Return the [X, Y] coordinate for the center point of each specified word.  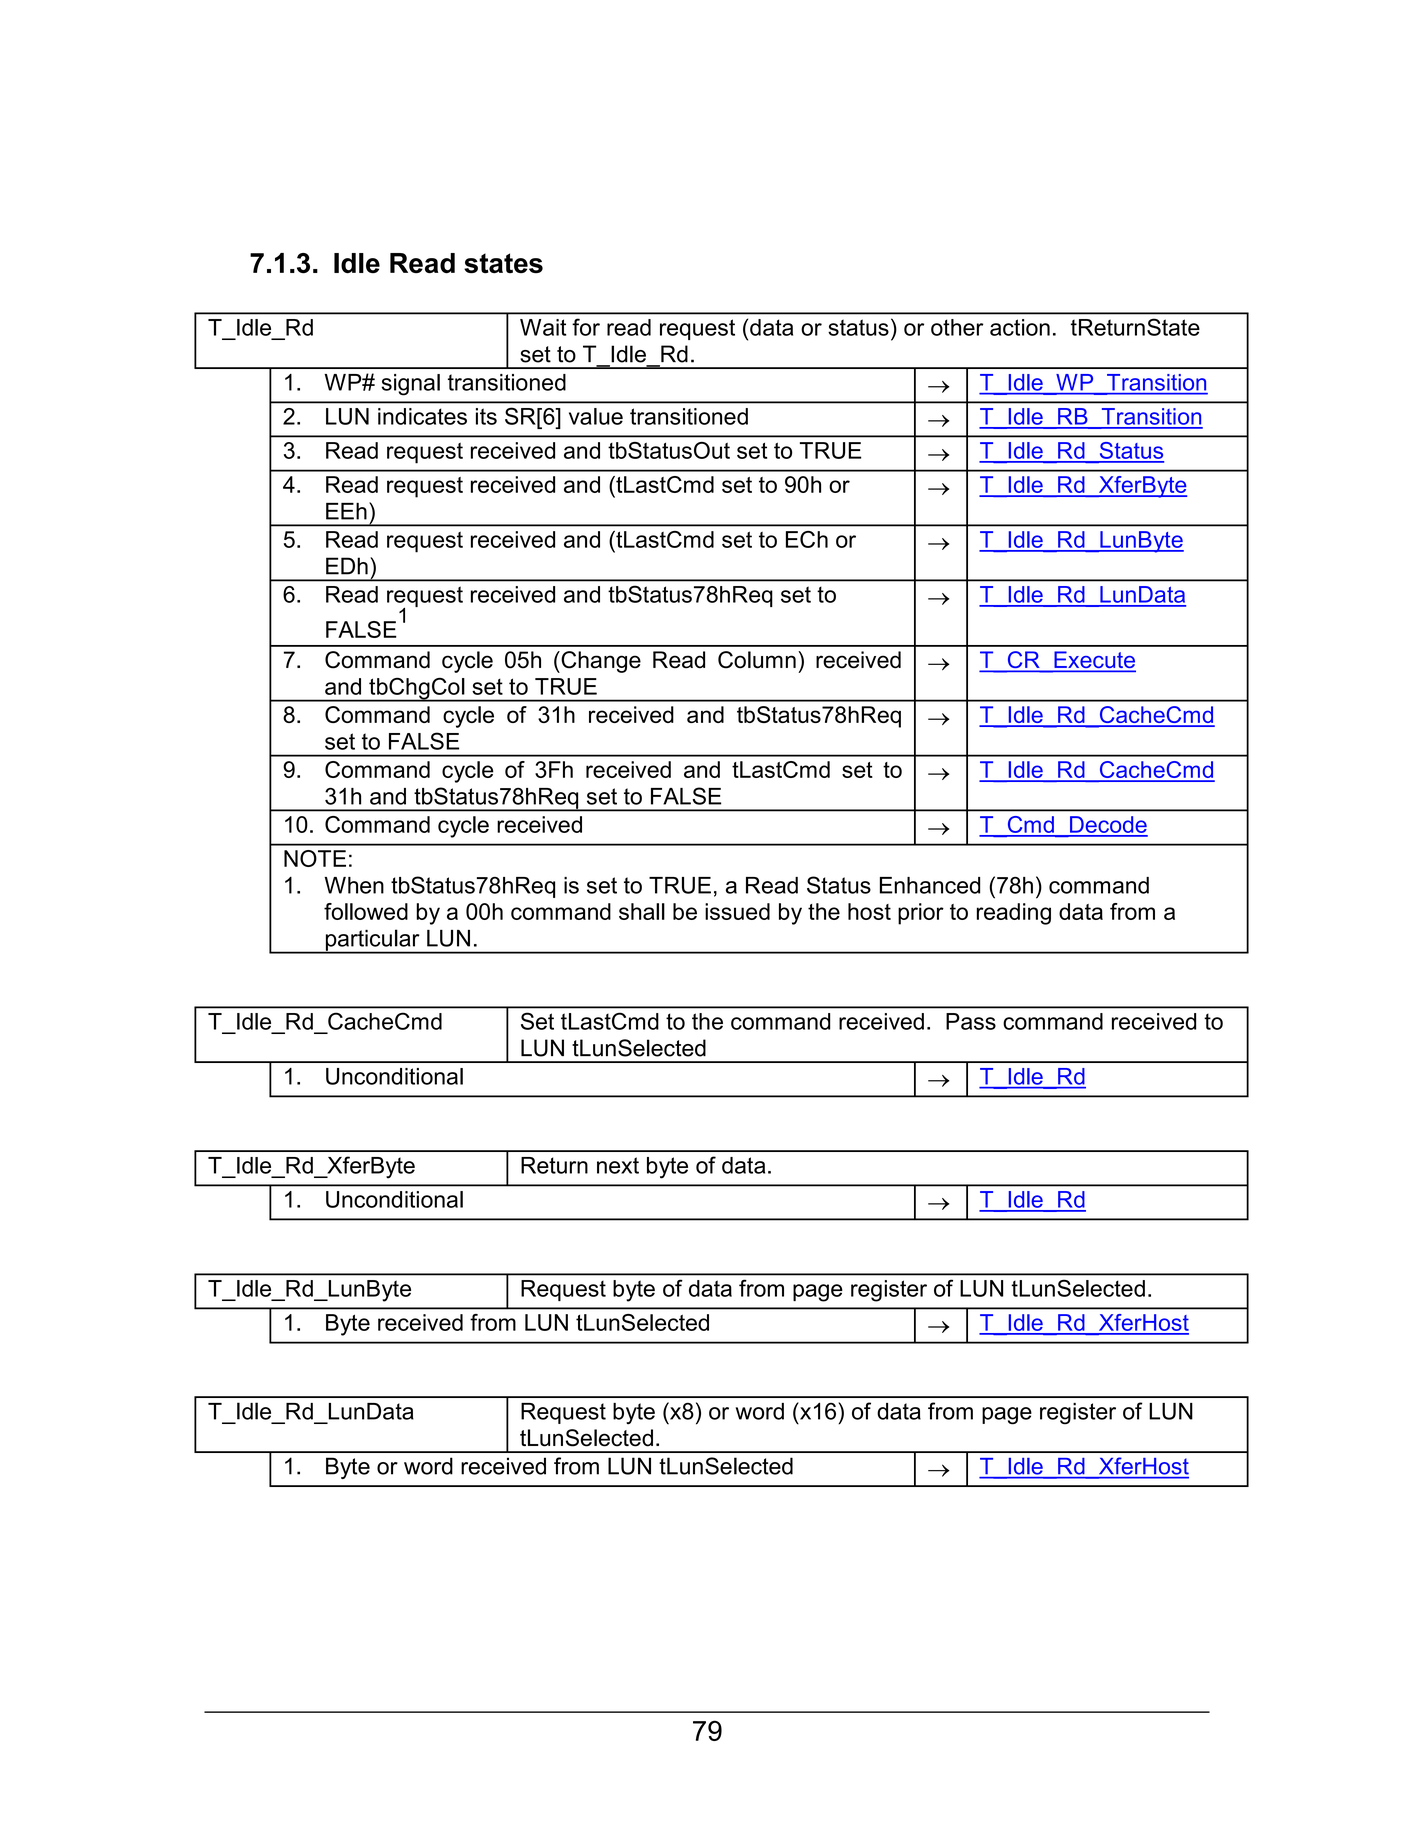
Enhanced [930, 885]
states [503, 263]
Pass [971, 1021]
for [586, 327]
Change [600, 662]
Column [757, 660]
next [618, 1165]
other [957, 327]
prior [921, 914]
